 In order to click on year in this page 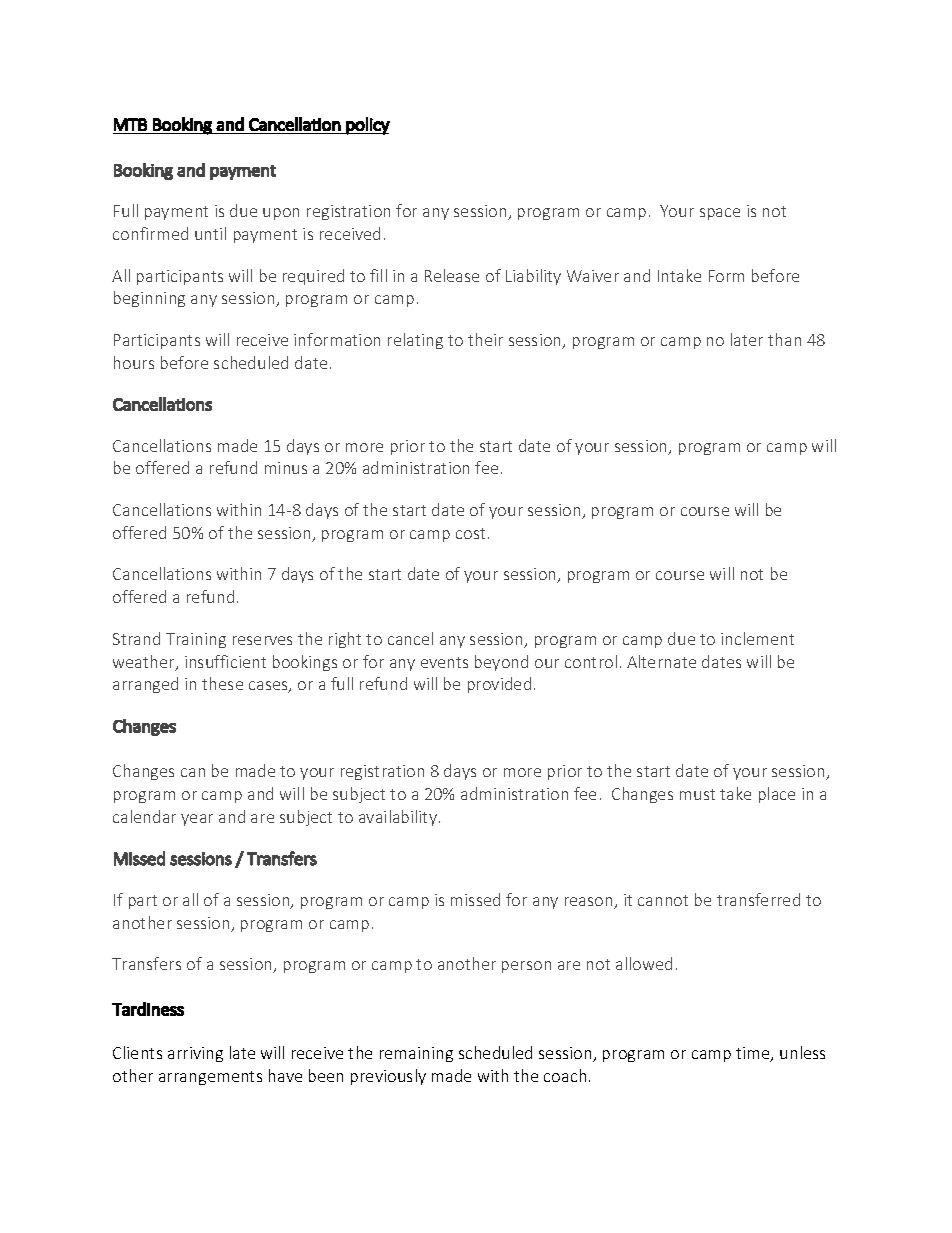, I will do `click(197, 820)`.
